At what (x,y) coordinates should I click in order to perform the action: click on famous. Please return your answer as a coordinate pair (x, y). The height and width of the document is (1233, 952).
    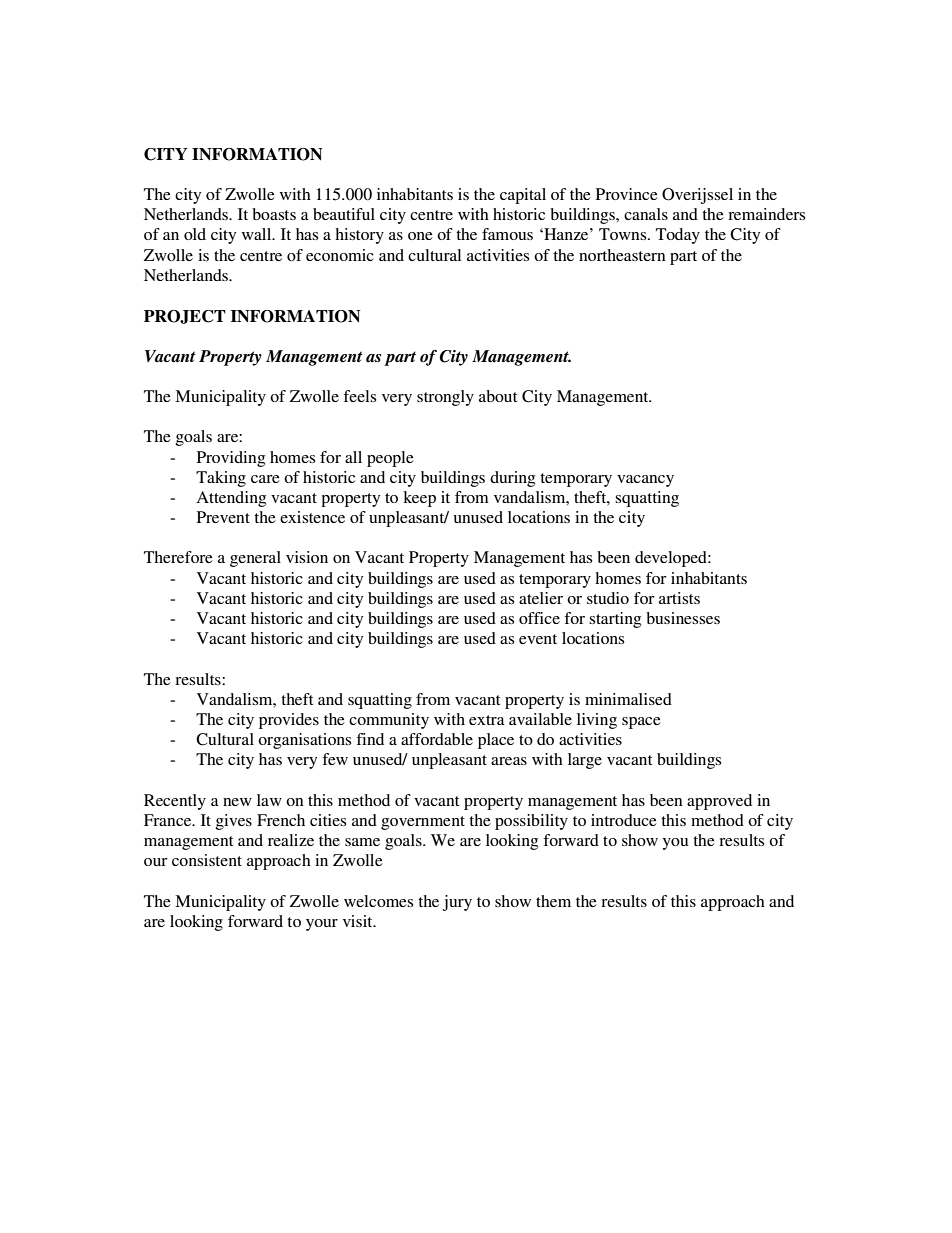
    Looking at the image, I should click on (507, 234).
